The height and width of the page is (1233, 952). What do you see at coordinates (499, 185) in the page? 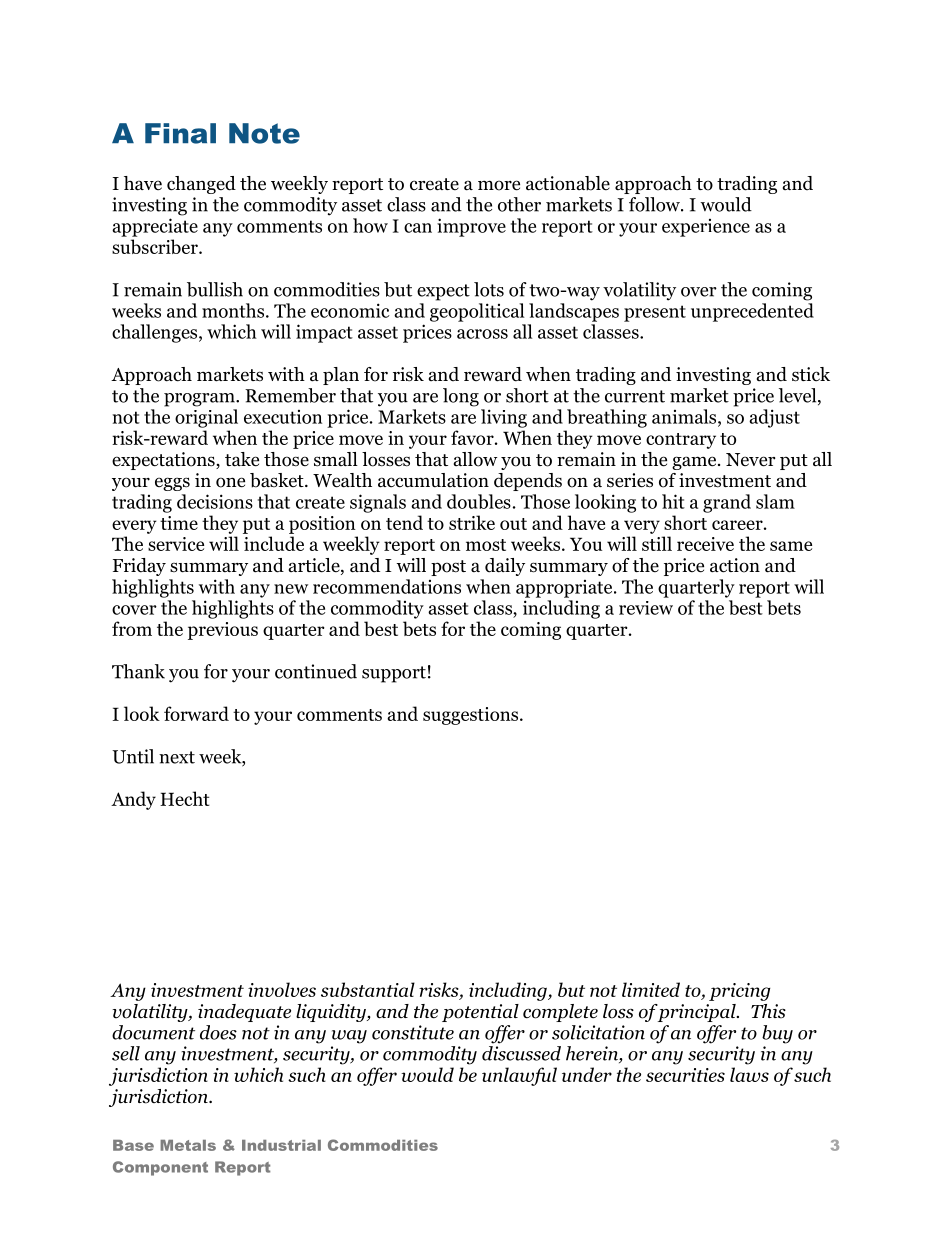
I see `more` at bounding box center [499, 185].
